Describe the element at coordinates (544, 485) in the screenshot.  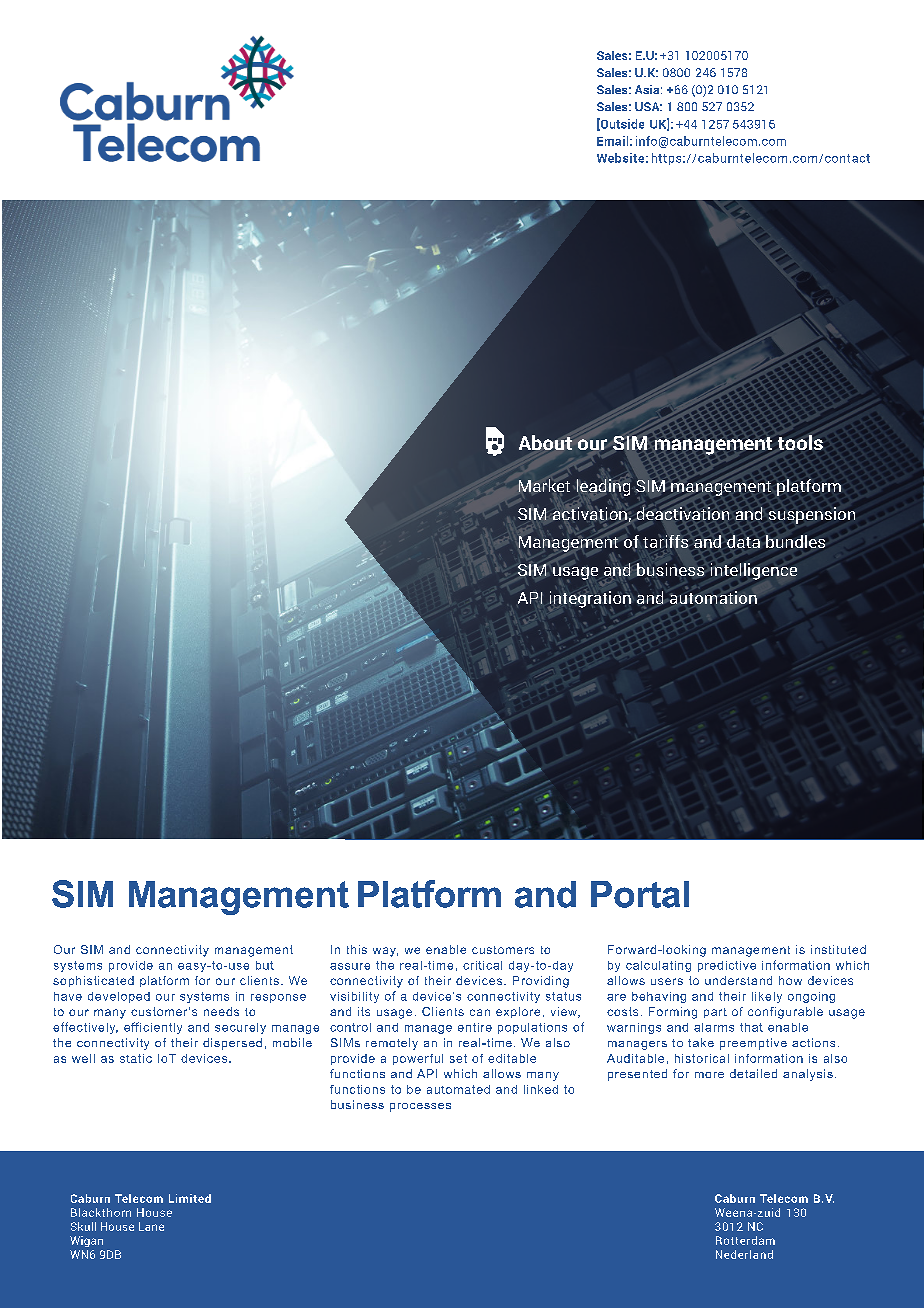
I see `Market` at that location.
